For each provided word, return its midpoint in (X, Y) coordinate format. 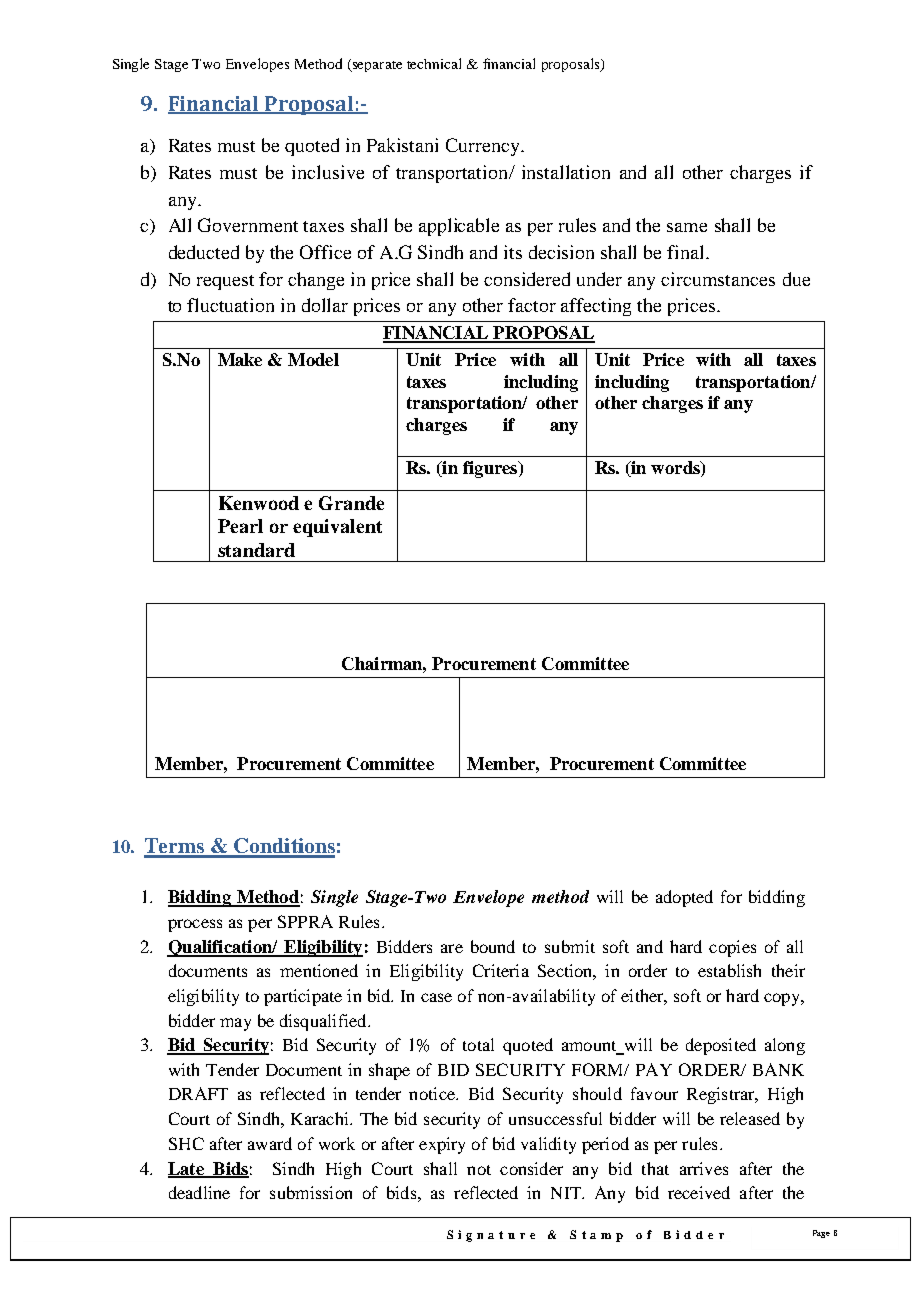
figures (491, 469)
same (687, 227)
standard (256, 550)
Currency (484, 147)
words (676, 469)
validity (548, 1145)
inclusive (328, 172)
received (699, 1192)
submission (311, 1192)
